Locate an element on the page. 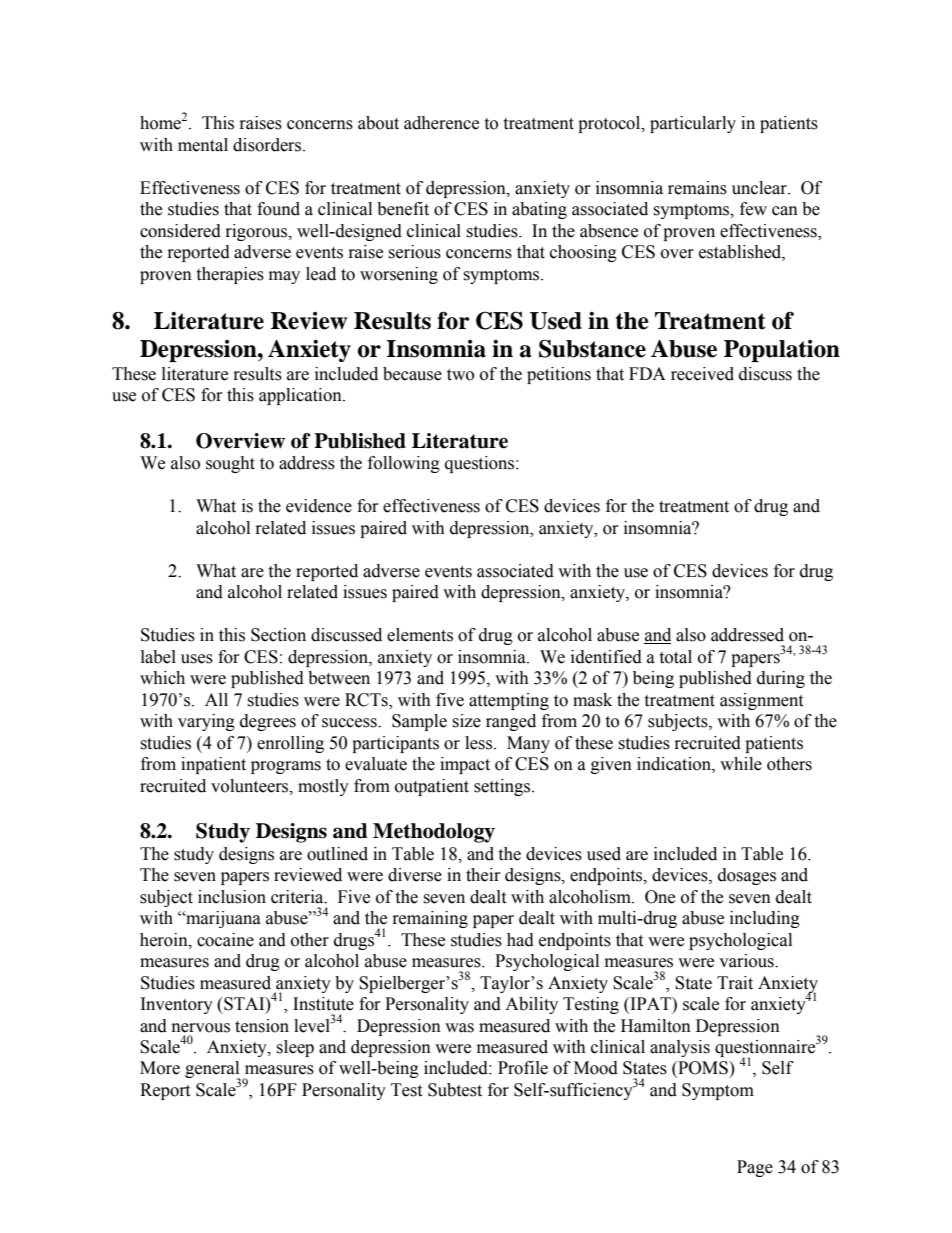 This document has width=952, height=1233. Page is located at coordinates (755, 1168).
